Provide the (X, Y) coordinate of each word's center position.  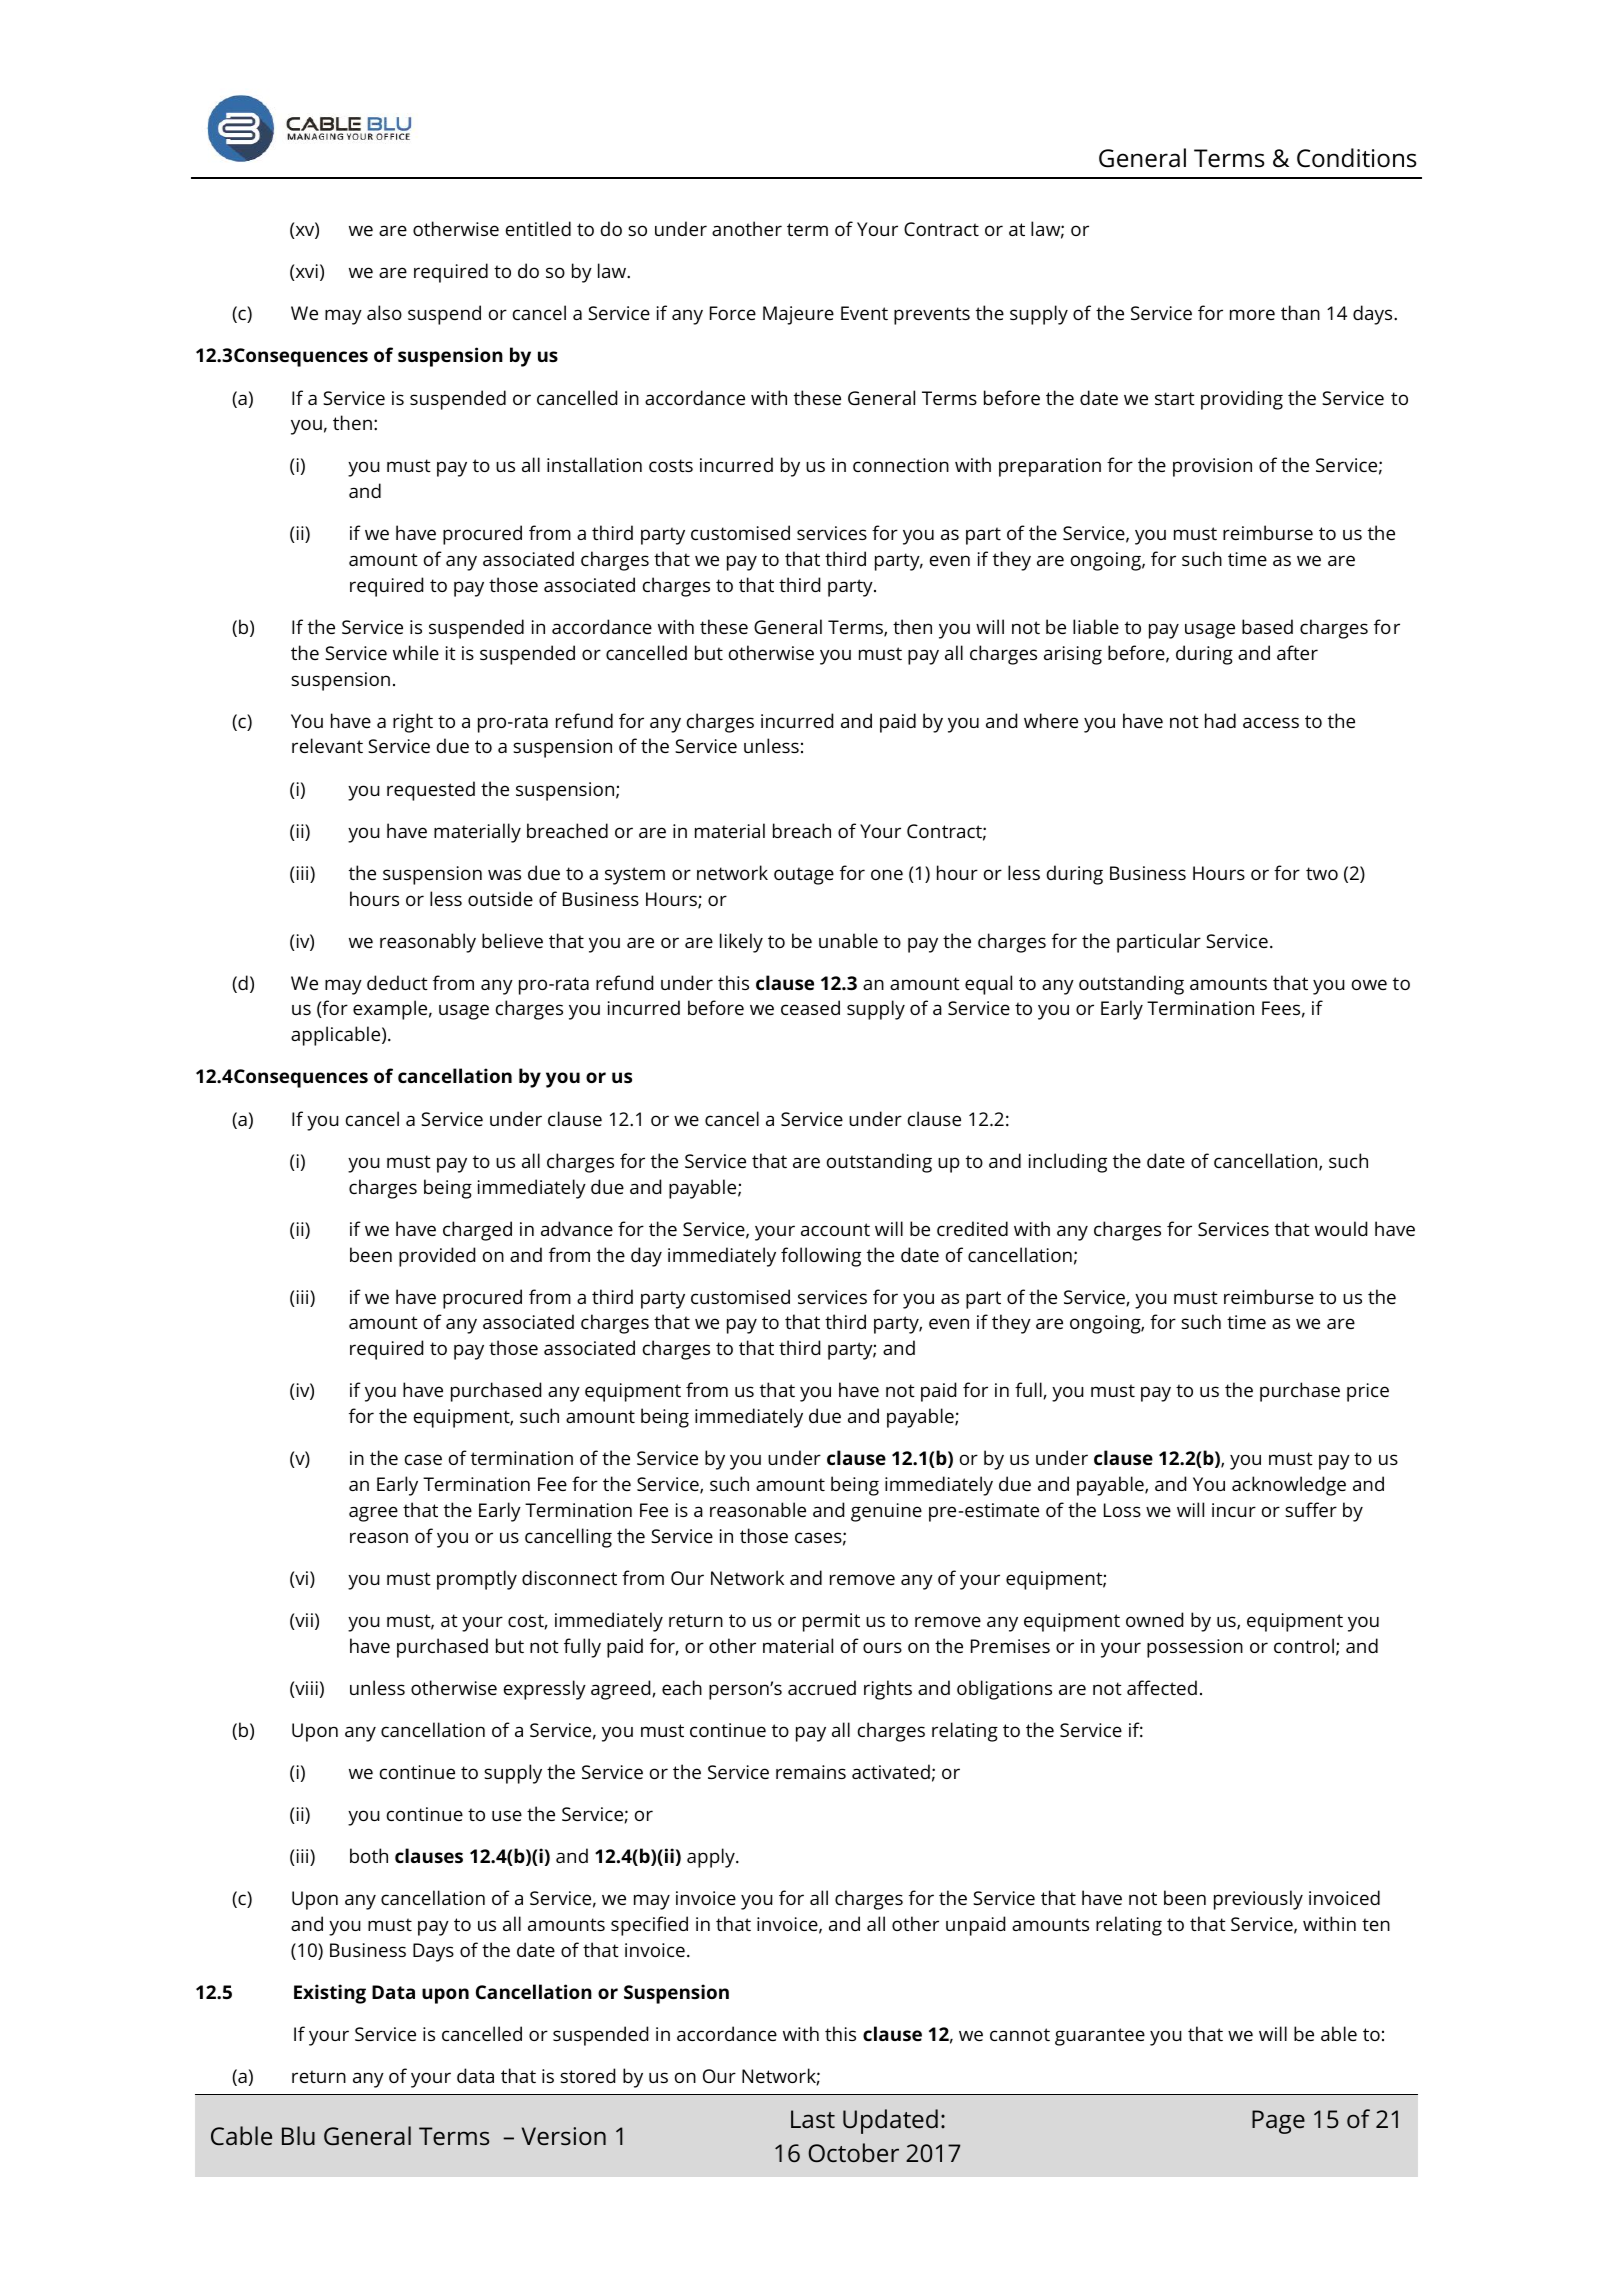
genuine (886, 1512)
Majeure (798, 315)
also (384, 312)
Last (813, 2119)
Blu (298, 2135)
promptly (477, 1580)
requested (431, 791)
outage (804, 876)
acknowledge (1289, 1486)
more (1252, 314)
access (1271, 722)
